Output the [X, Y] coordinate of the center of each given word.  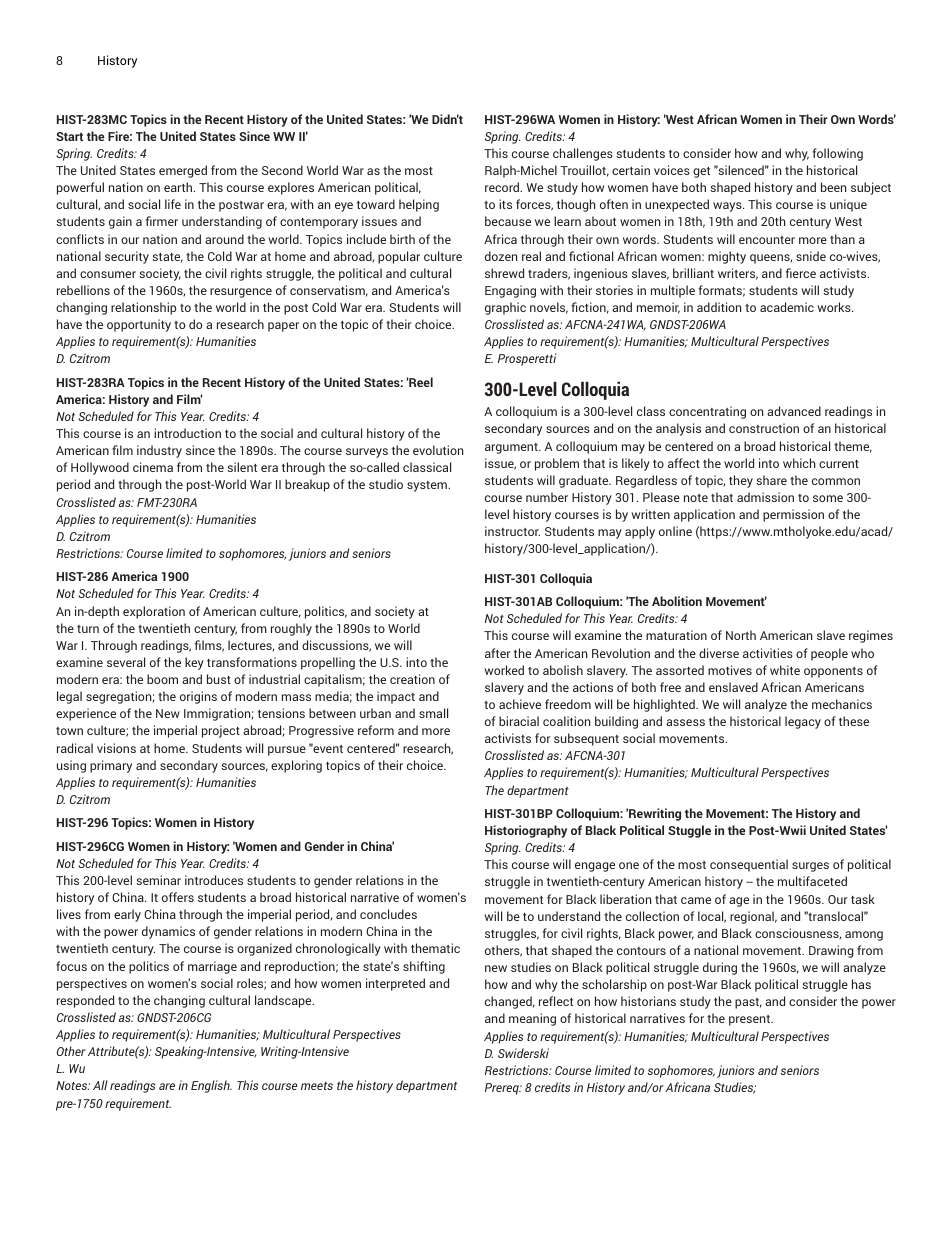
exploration [154, 612]
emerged [183, 171]
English [211, 1086]
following [837, 154]
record [503, 187]
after [498, 653]
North [741, 635]
